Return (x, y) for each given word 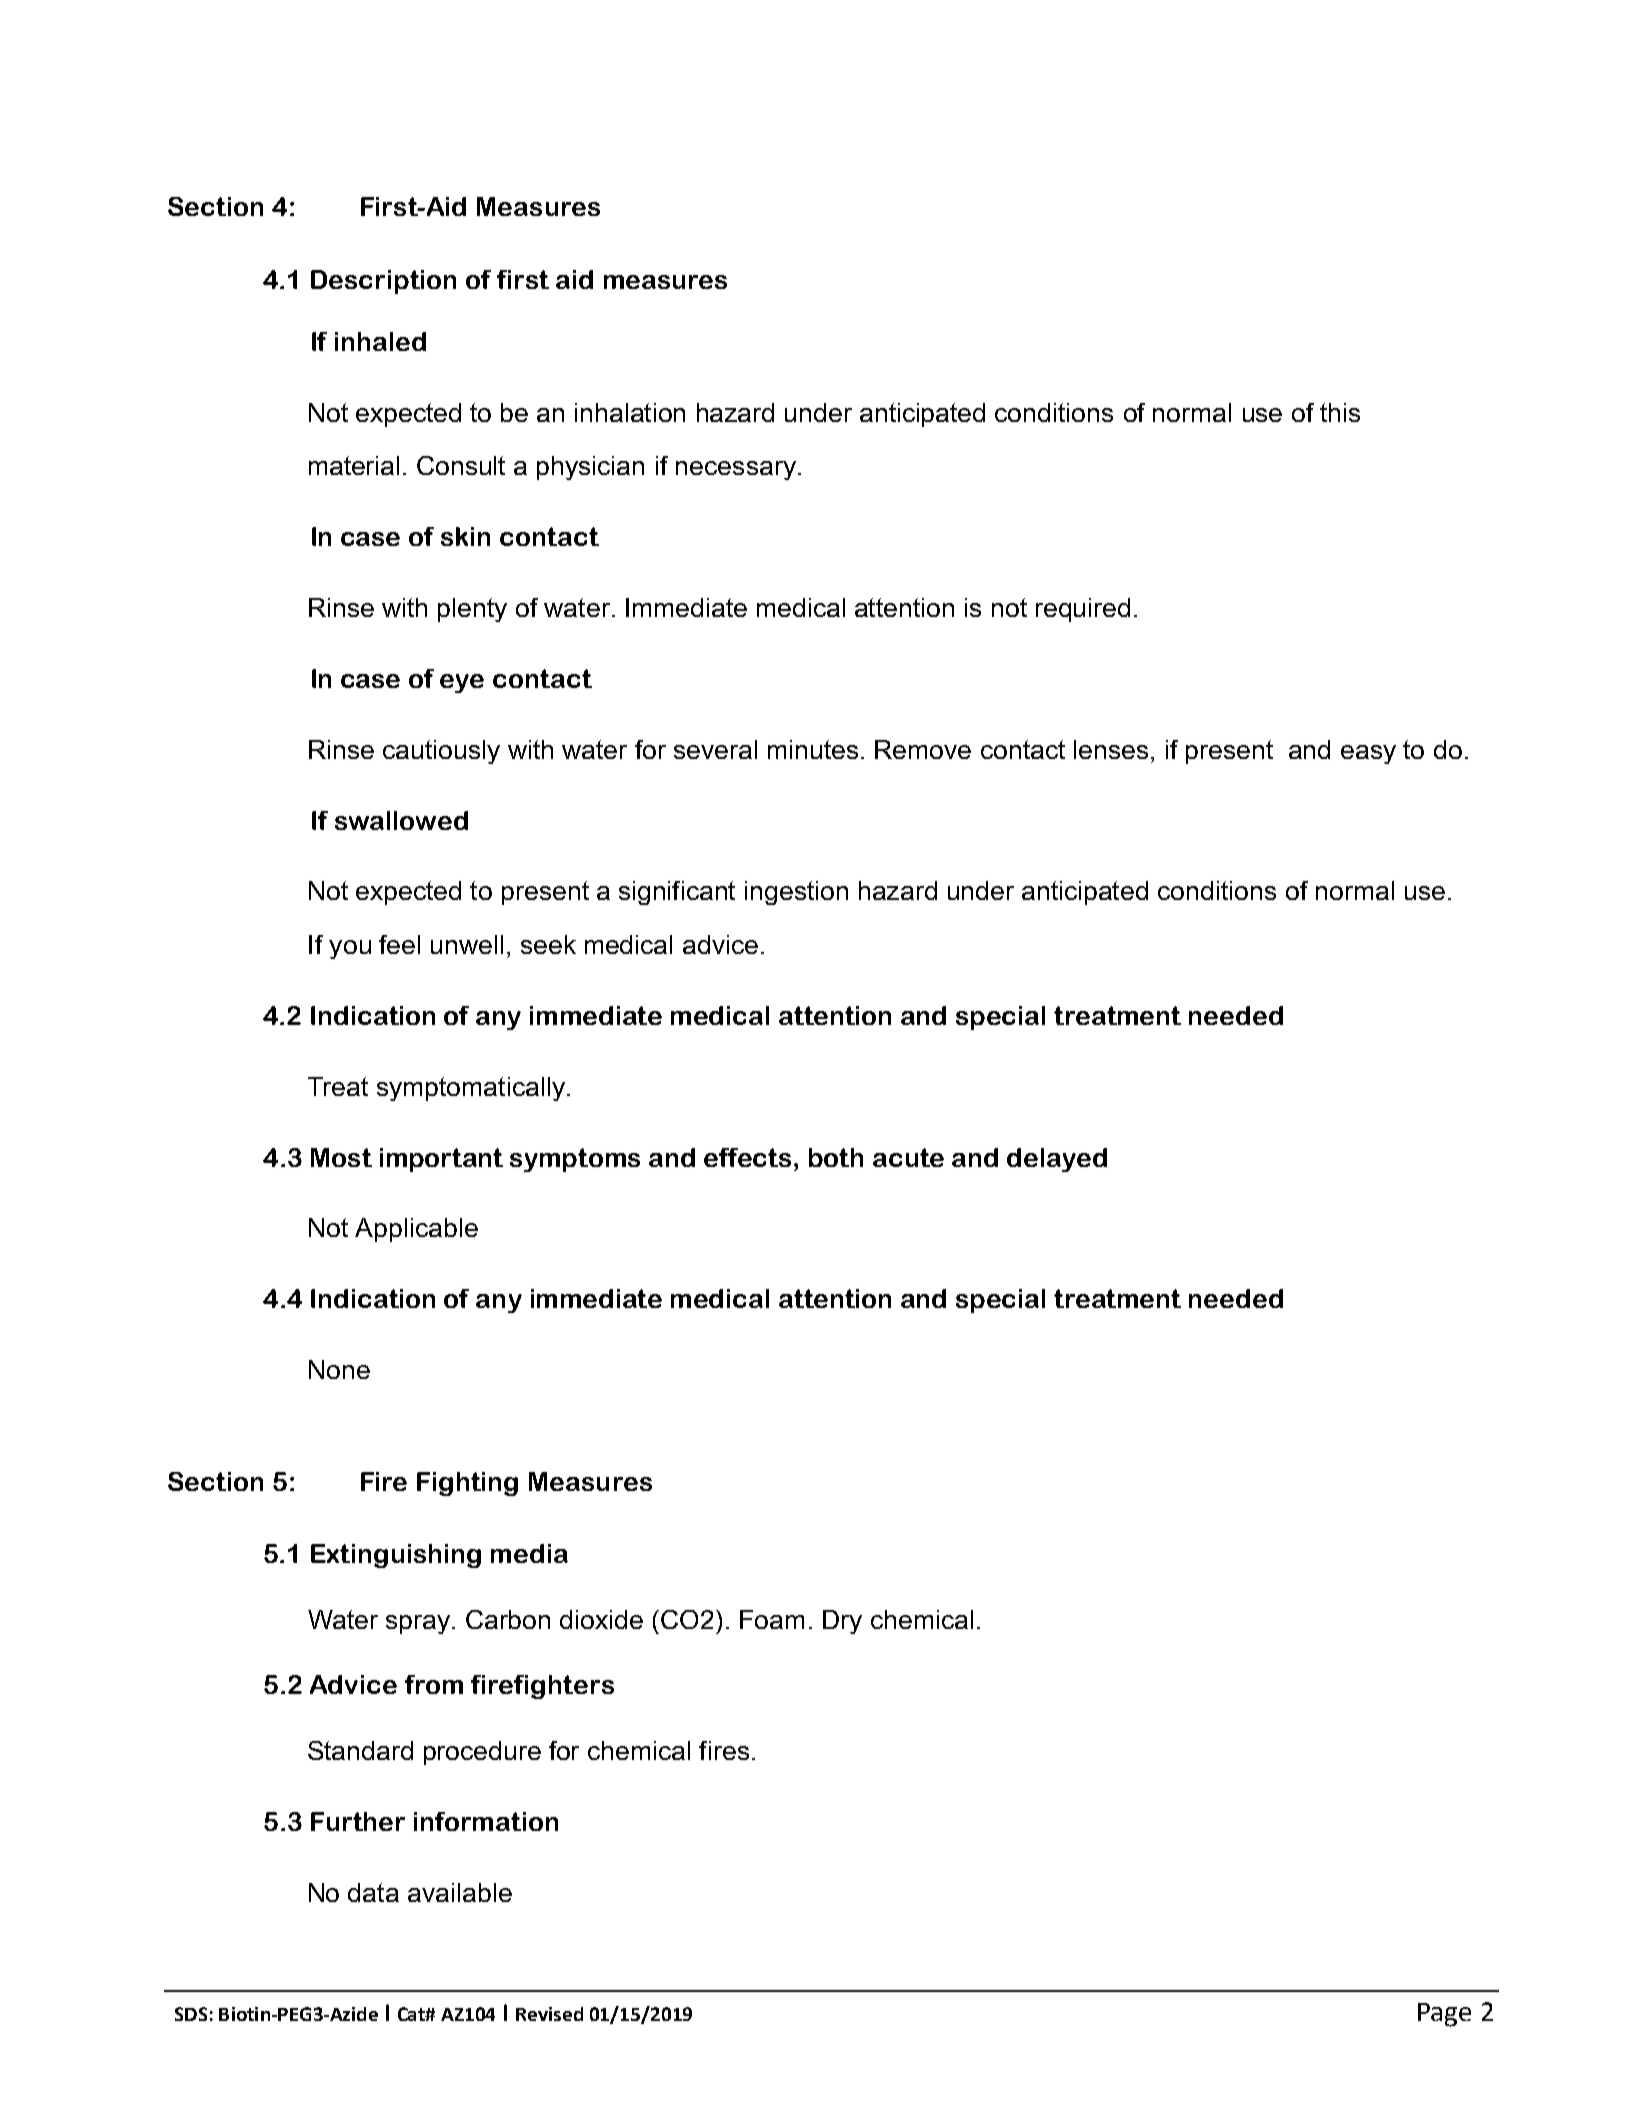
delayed (1057, 1160)
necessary (736, 470)
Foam (772, 1619)
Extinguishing (396, 1556)
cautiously (441, 752)
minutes (813, 749)
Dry (842, 1622)
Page (1444, 2015)
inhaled (380, 341)
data (373, 1892)
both (836, 1157)
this (1340, 412)
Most (341, 1157)
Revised (549, 2014)
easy (1368, 754)
